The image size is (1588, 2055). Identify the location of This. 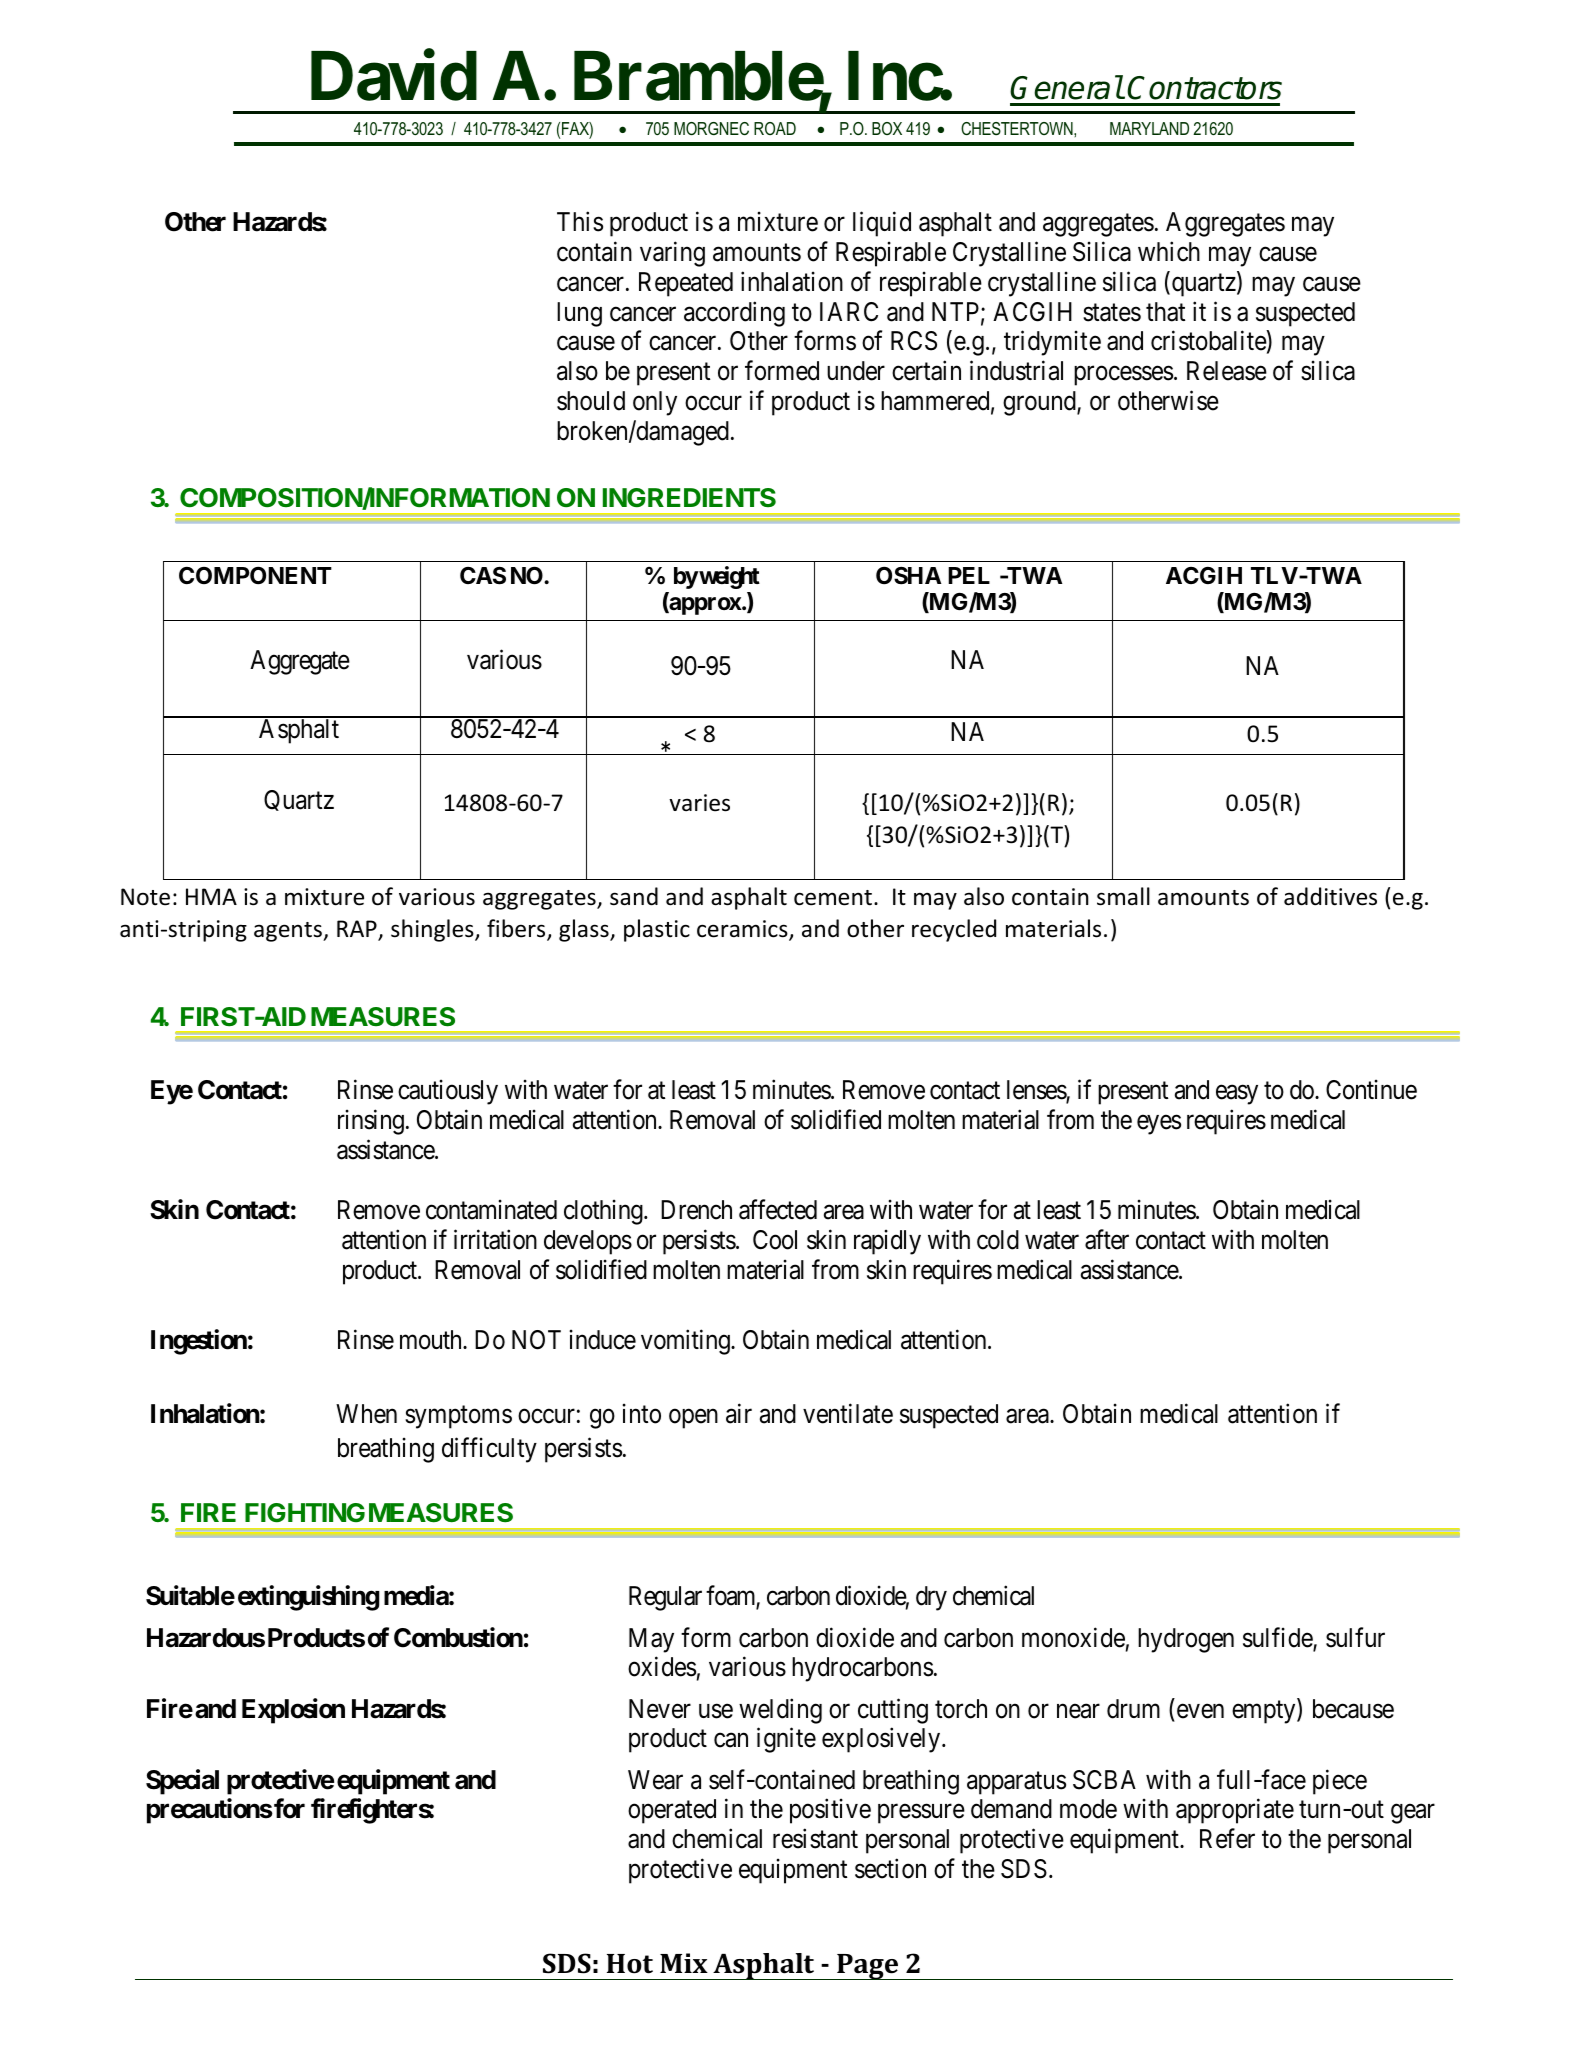
(580, 222).
